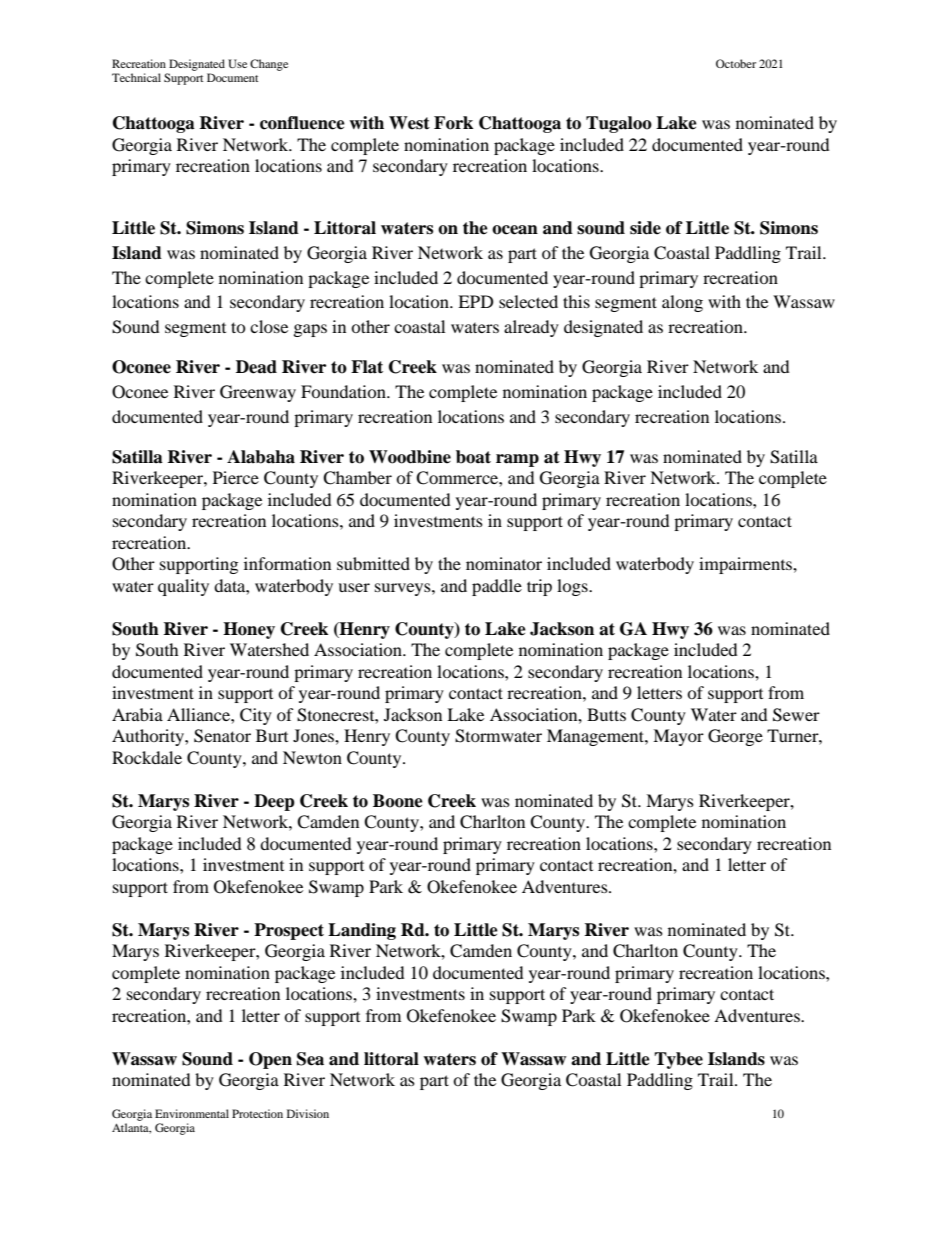  What do you see at coordinates (269, 65) in the page?
I see `Change` at bounding box center [269, 65].
